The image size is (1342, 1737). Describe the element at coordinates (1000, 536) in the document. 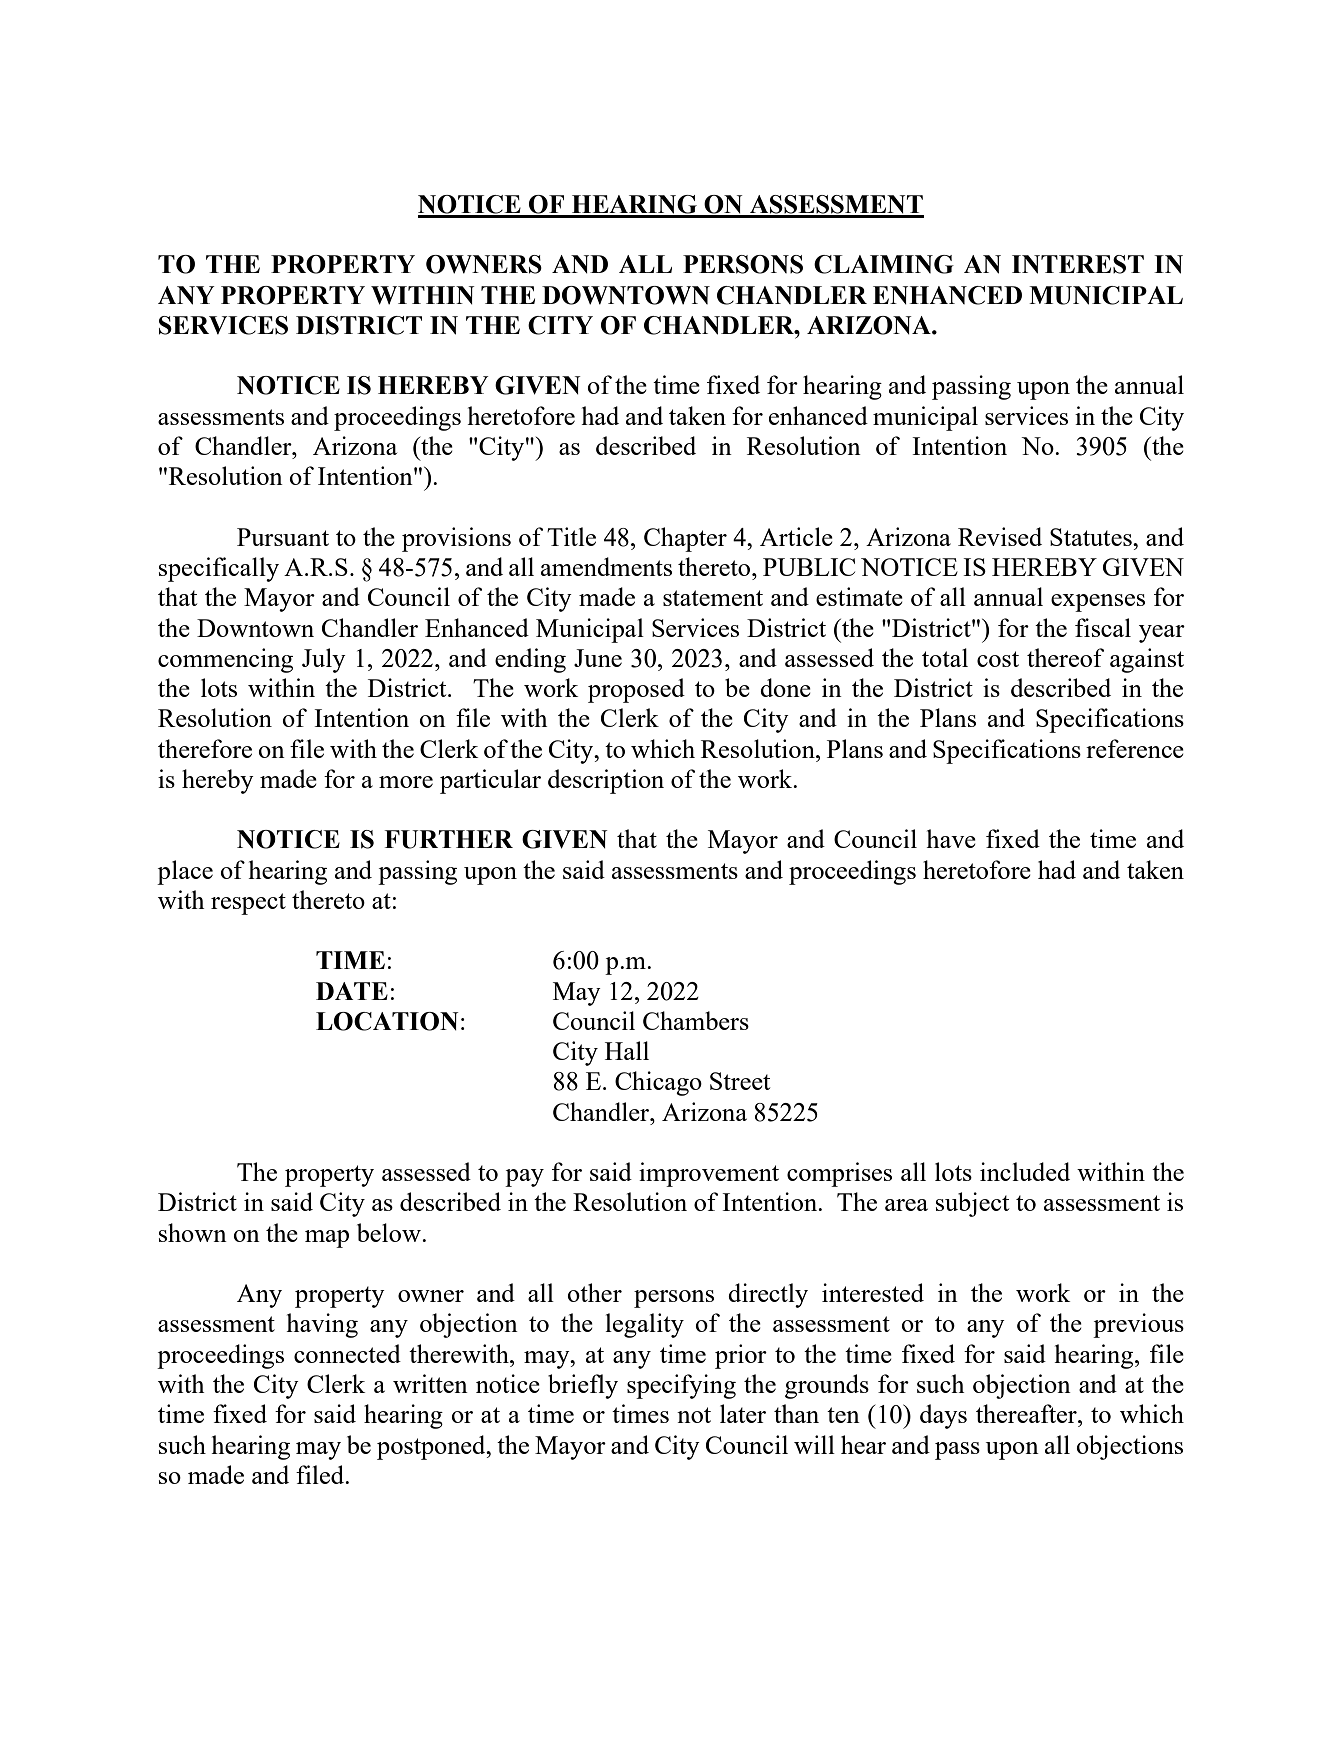

I see `Revised` at that location.
